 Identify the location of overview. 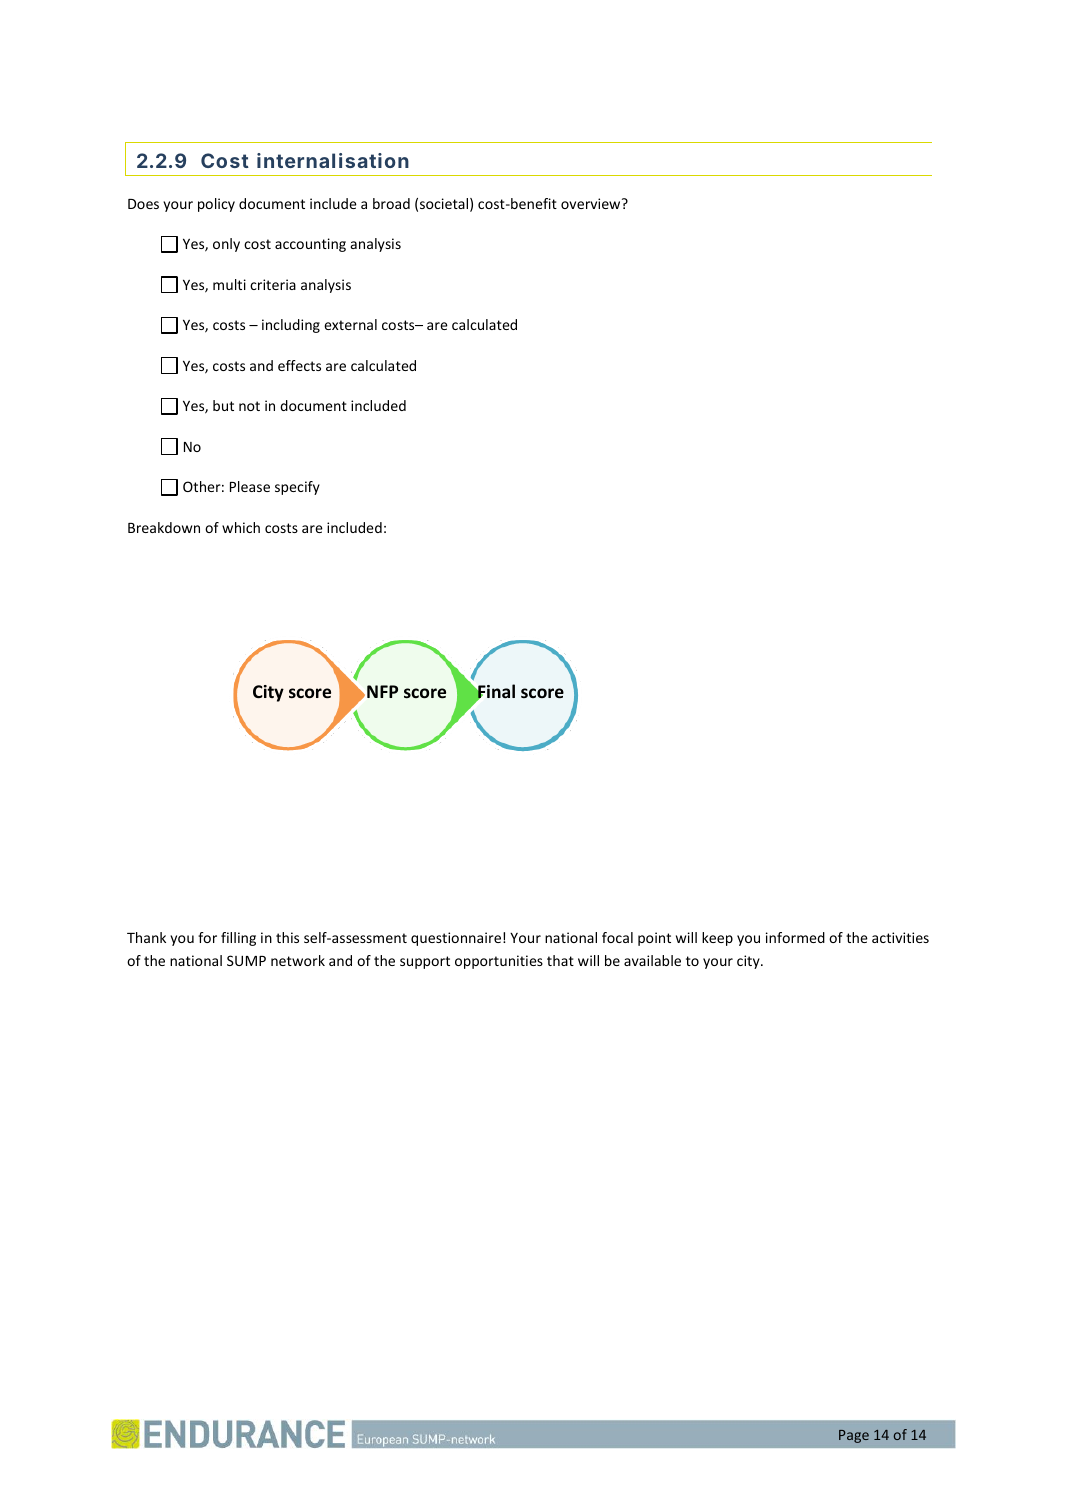
(592, 203).
